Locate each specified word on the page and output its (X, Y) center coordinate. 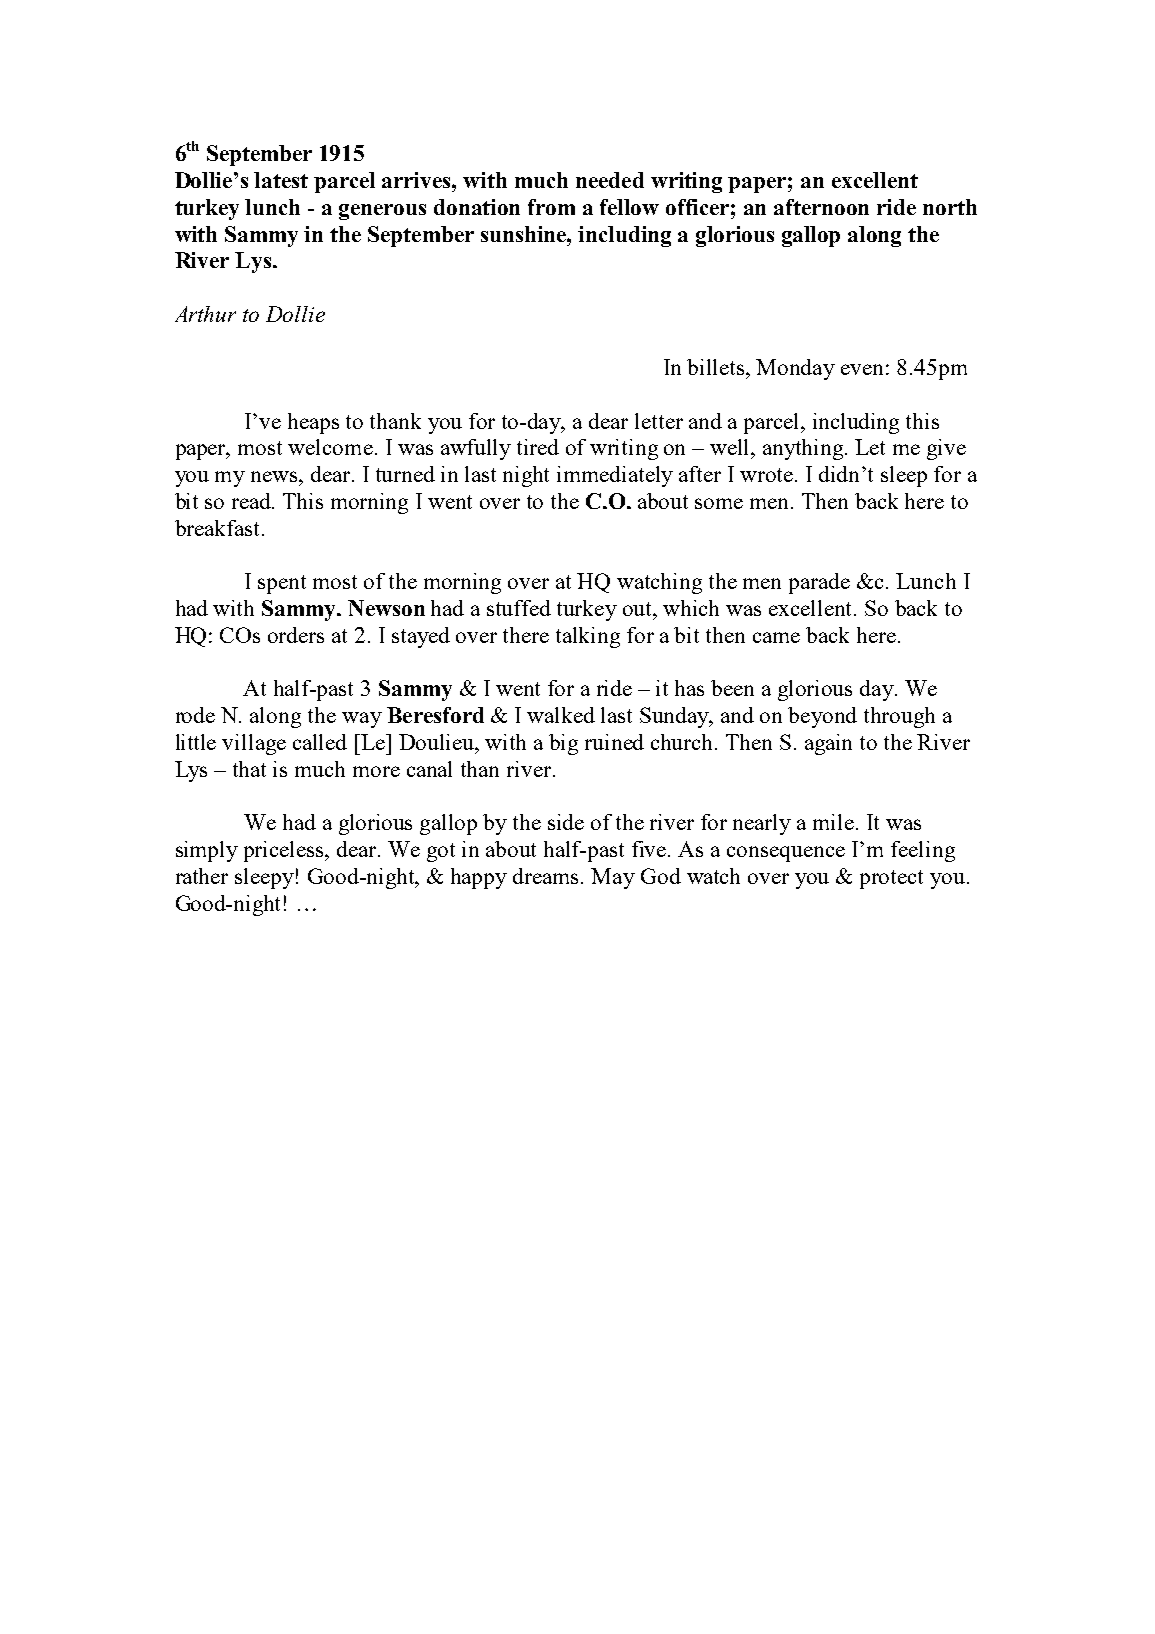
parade (819, 583)
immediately (615, 476)
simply (207, 851)
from (551, 207)
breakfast (217, 528)
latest (281, 180)
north (950, 207)
